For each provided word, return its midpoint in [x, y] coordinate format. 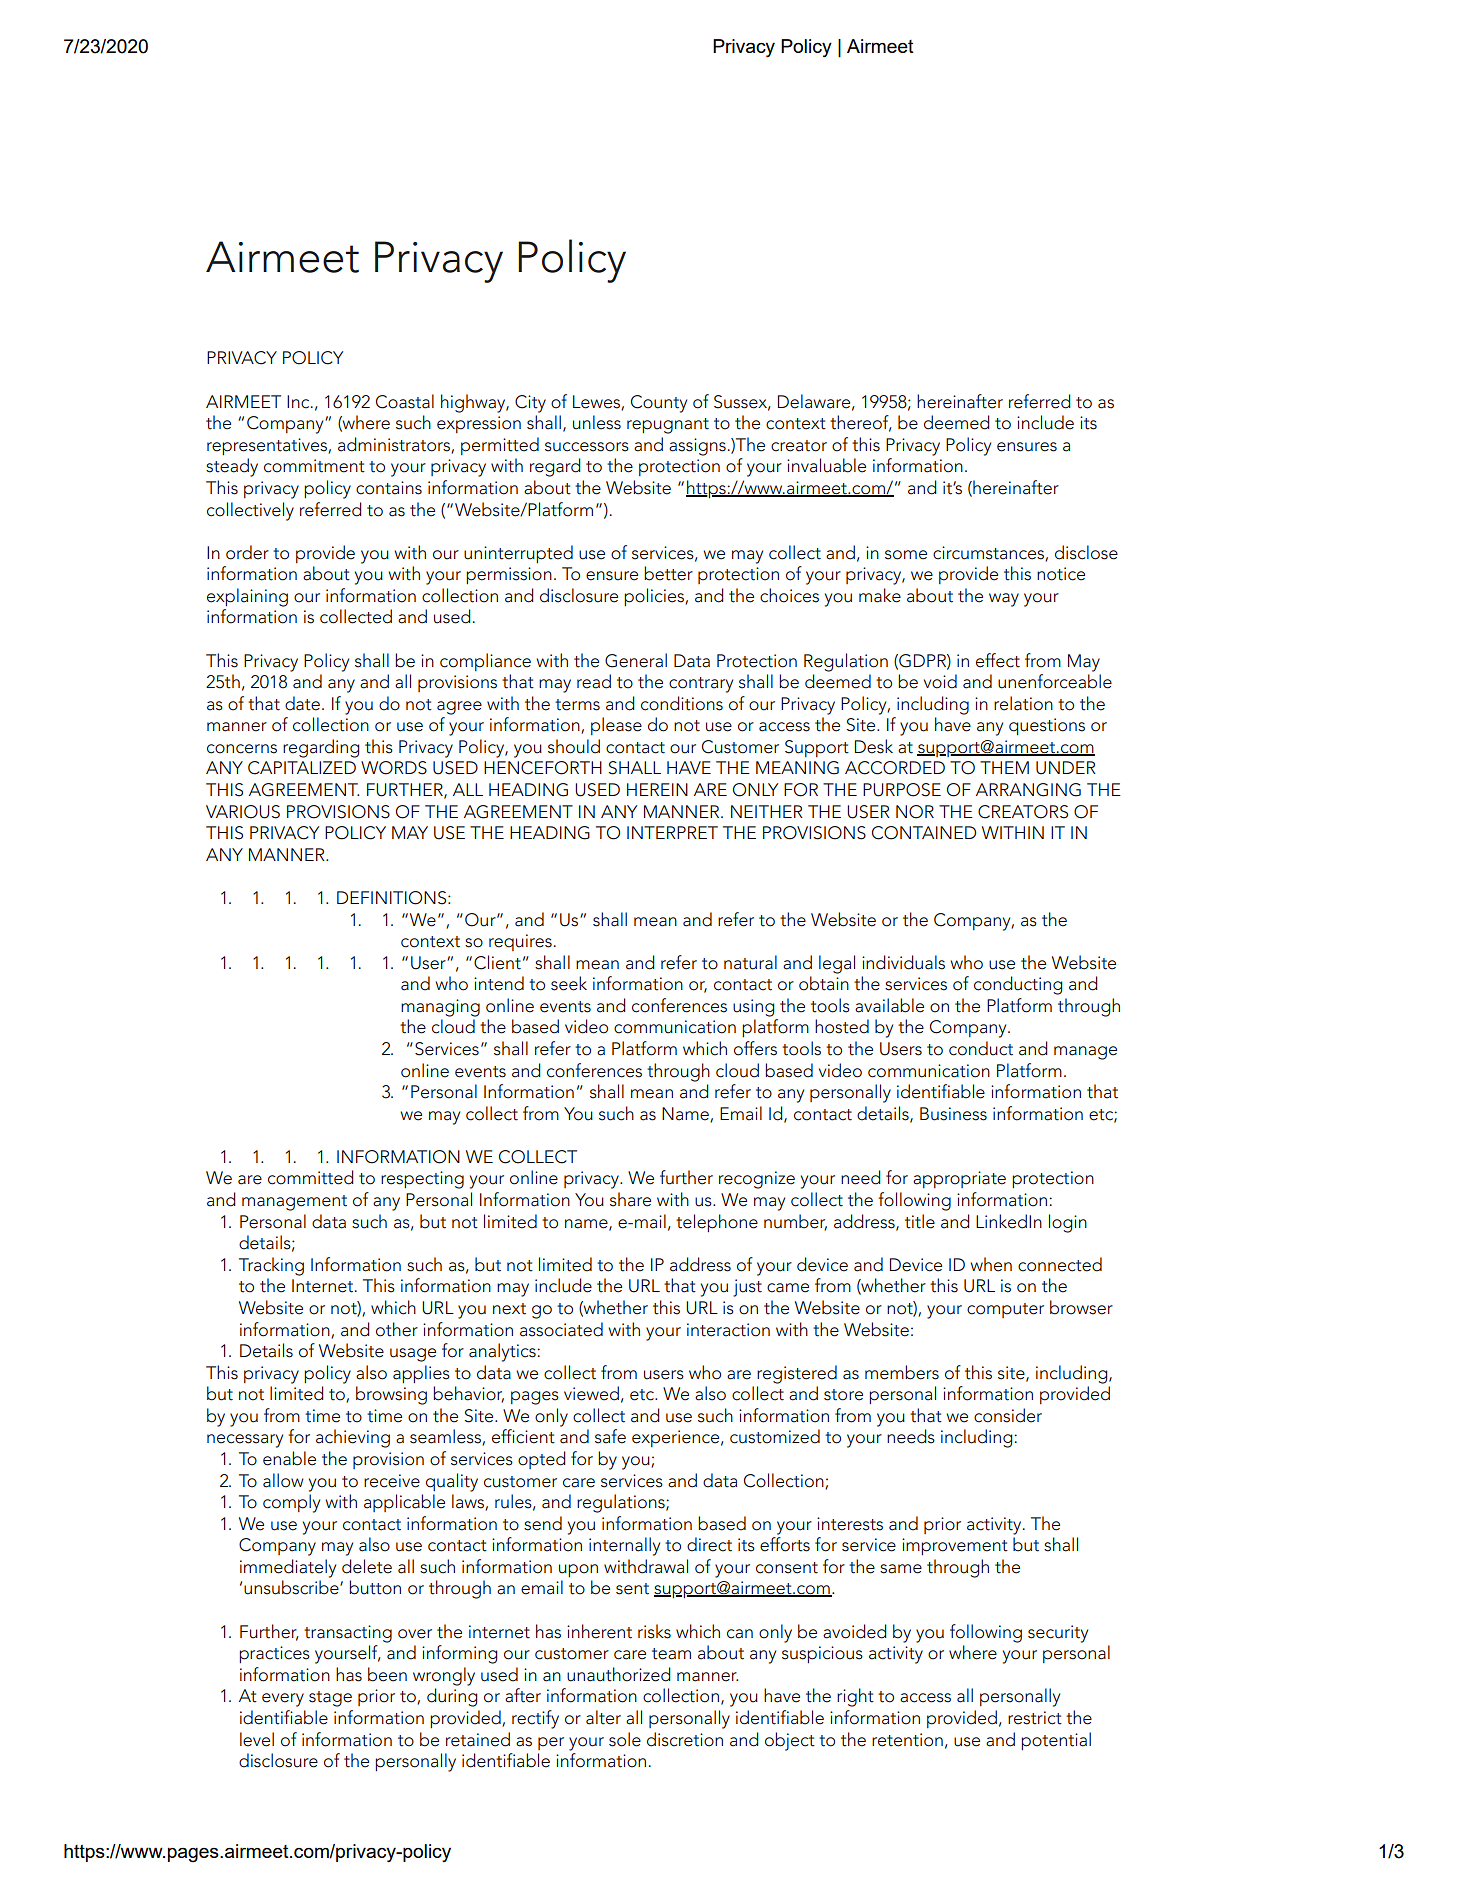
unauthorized [619, 1674]
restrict [1035, 1718]
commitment [314, 466]
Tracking [271, 1266]
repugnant [668, 426]
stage [330, 1699]
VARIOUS [243, 812]
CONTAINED [924, 833]
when [991, 1264]
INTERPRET [672, 832]
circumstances [989, 553]
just [747, 1288]
